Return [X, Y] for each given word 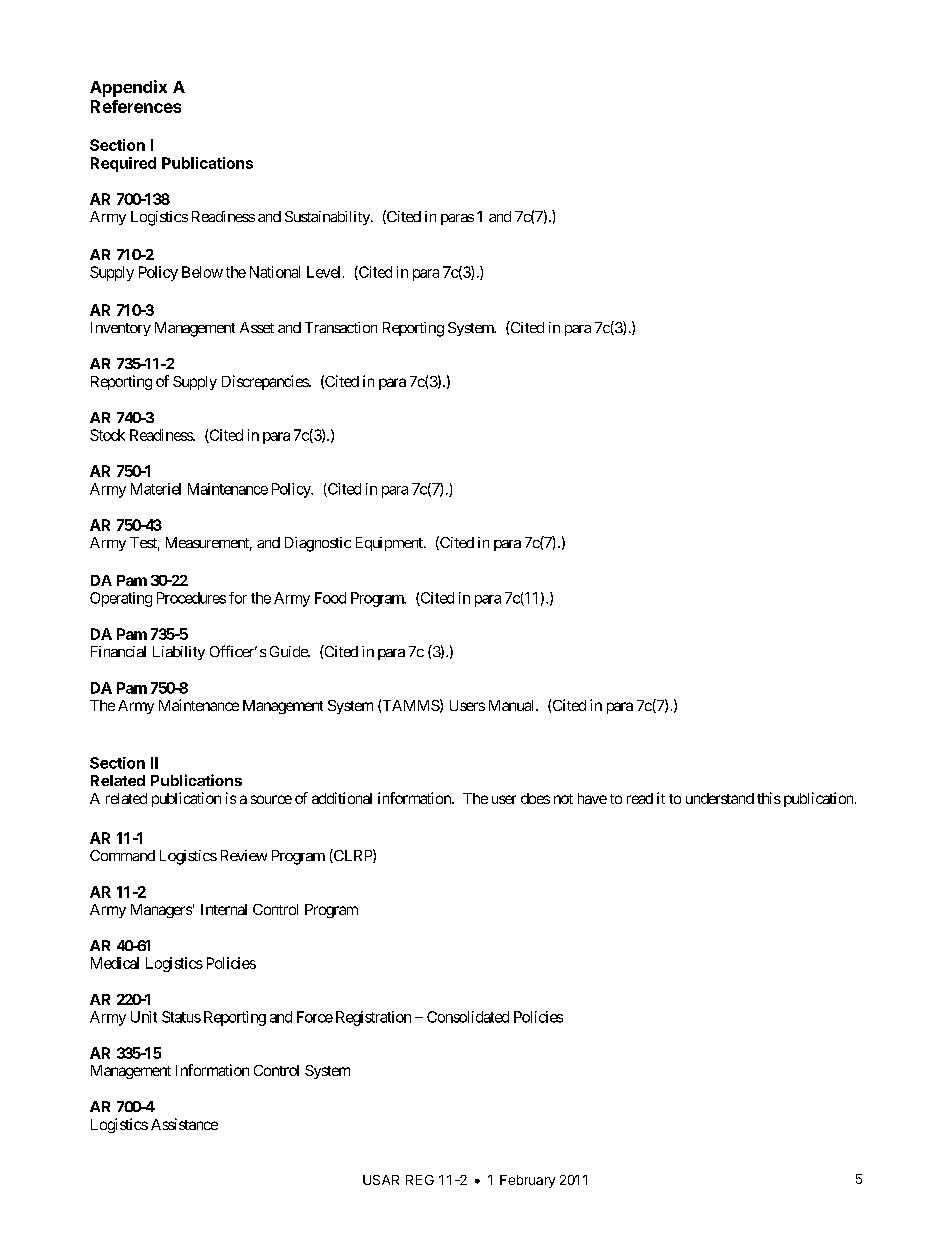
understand [720, 798]
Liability [179, 653]
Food [330, 598]
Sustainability [328, 218]
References [136, 106]
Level [323, 272]
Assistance [184, 1124]
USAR [381, 1180]
